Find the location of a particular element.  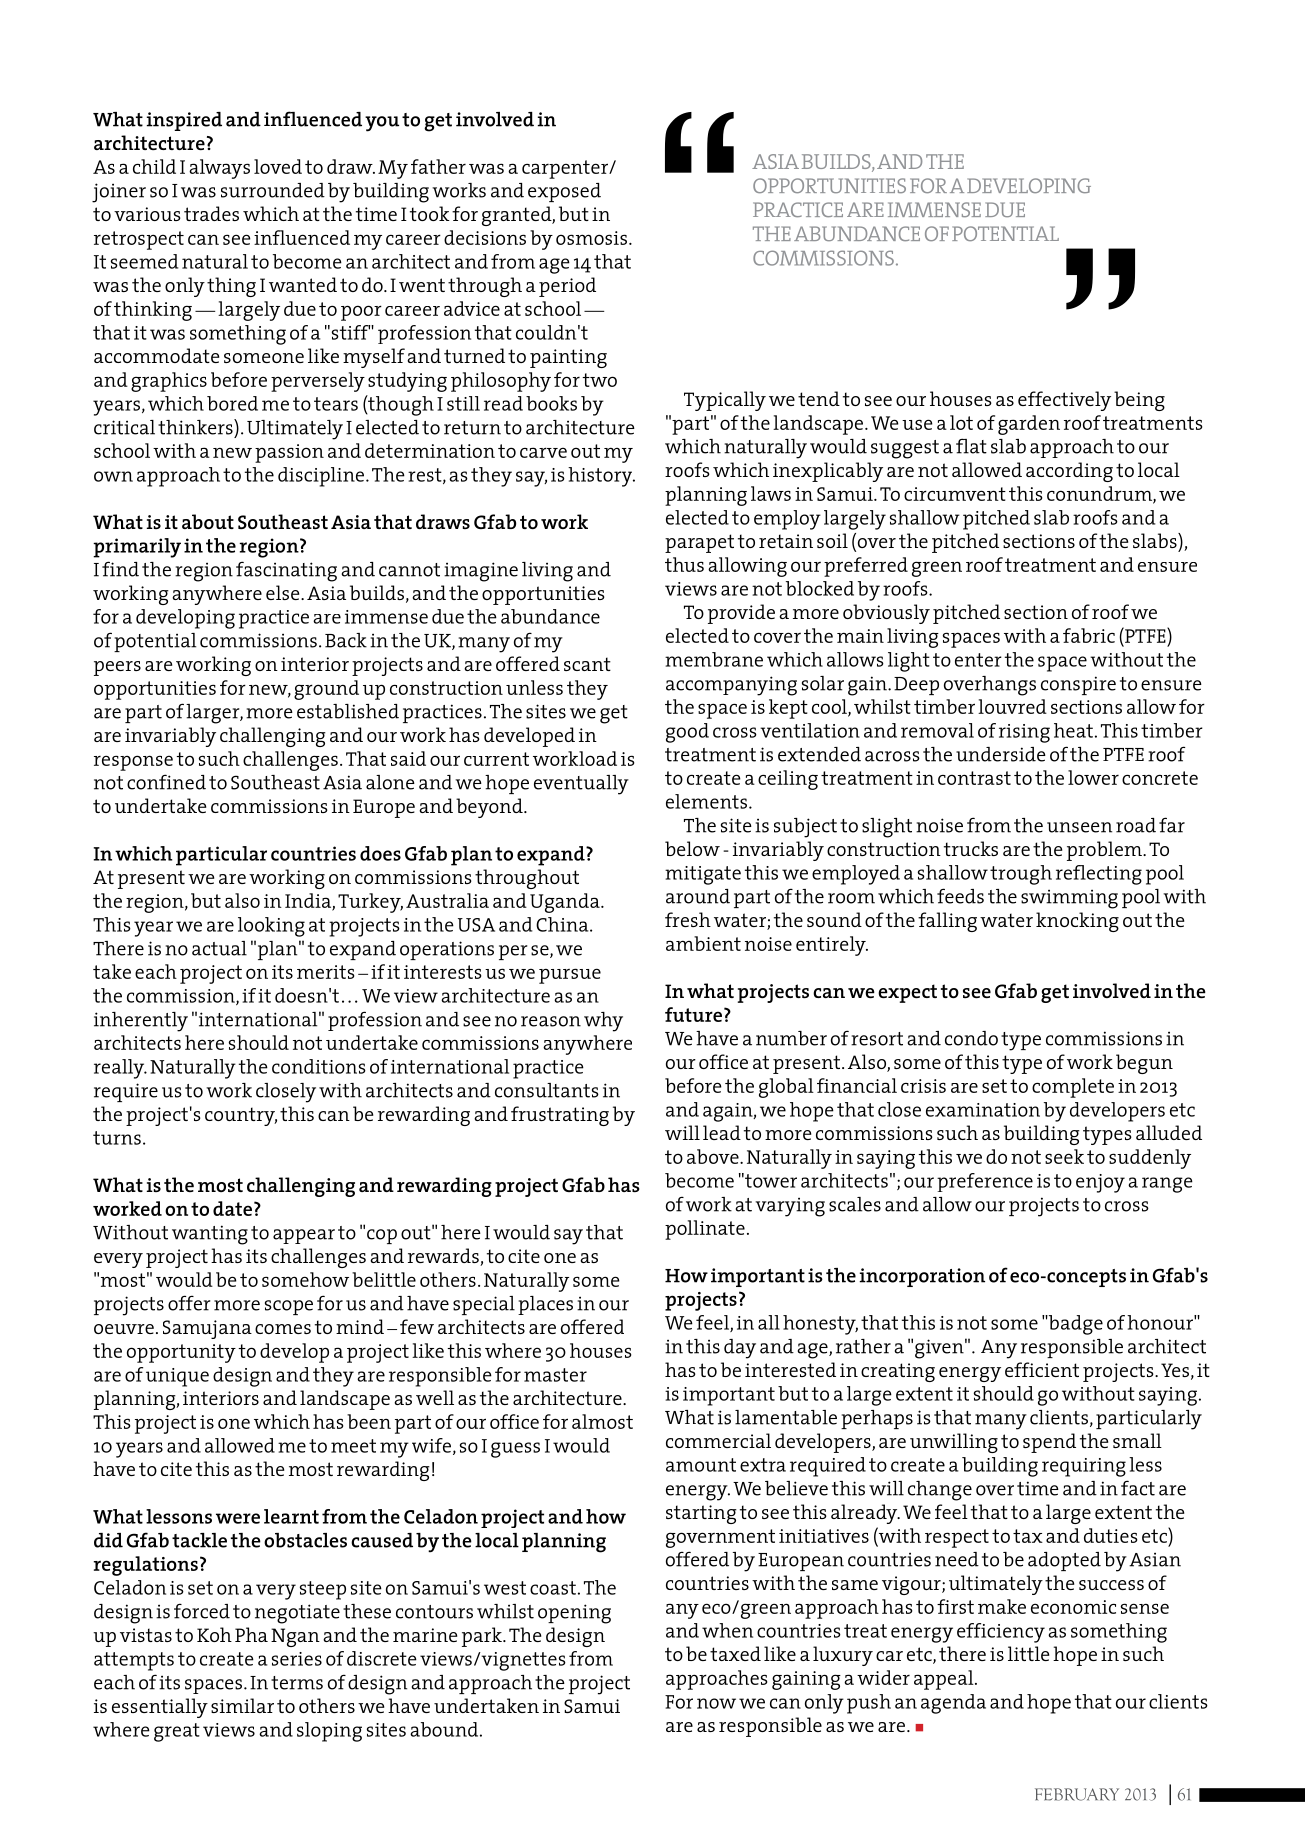

now is located at coordinates (716, 1703).
